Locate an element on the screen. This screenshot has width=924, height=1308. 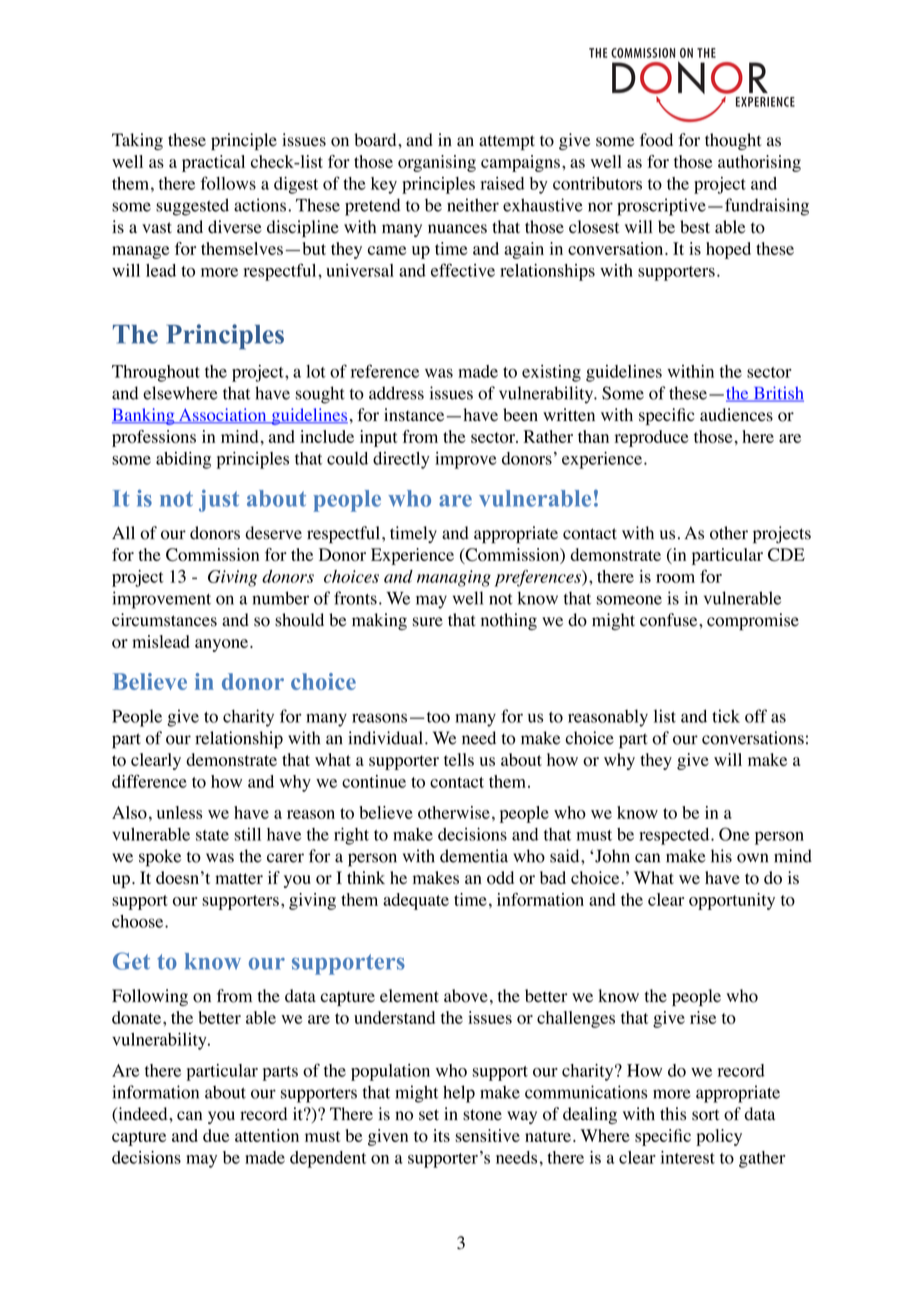
its is located at coordinates (441, 1135).
